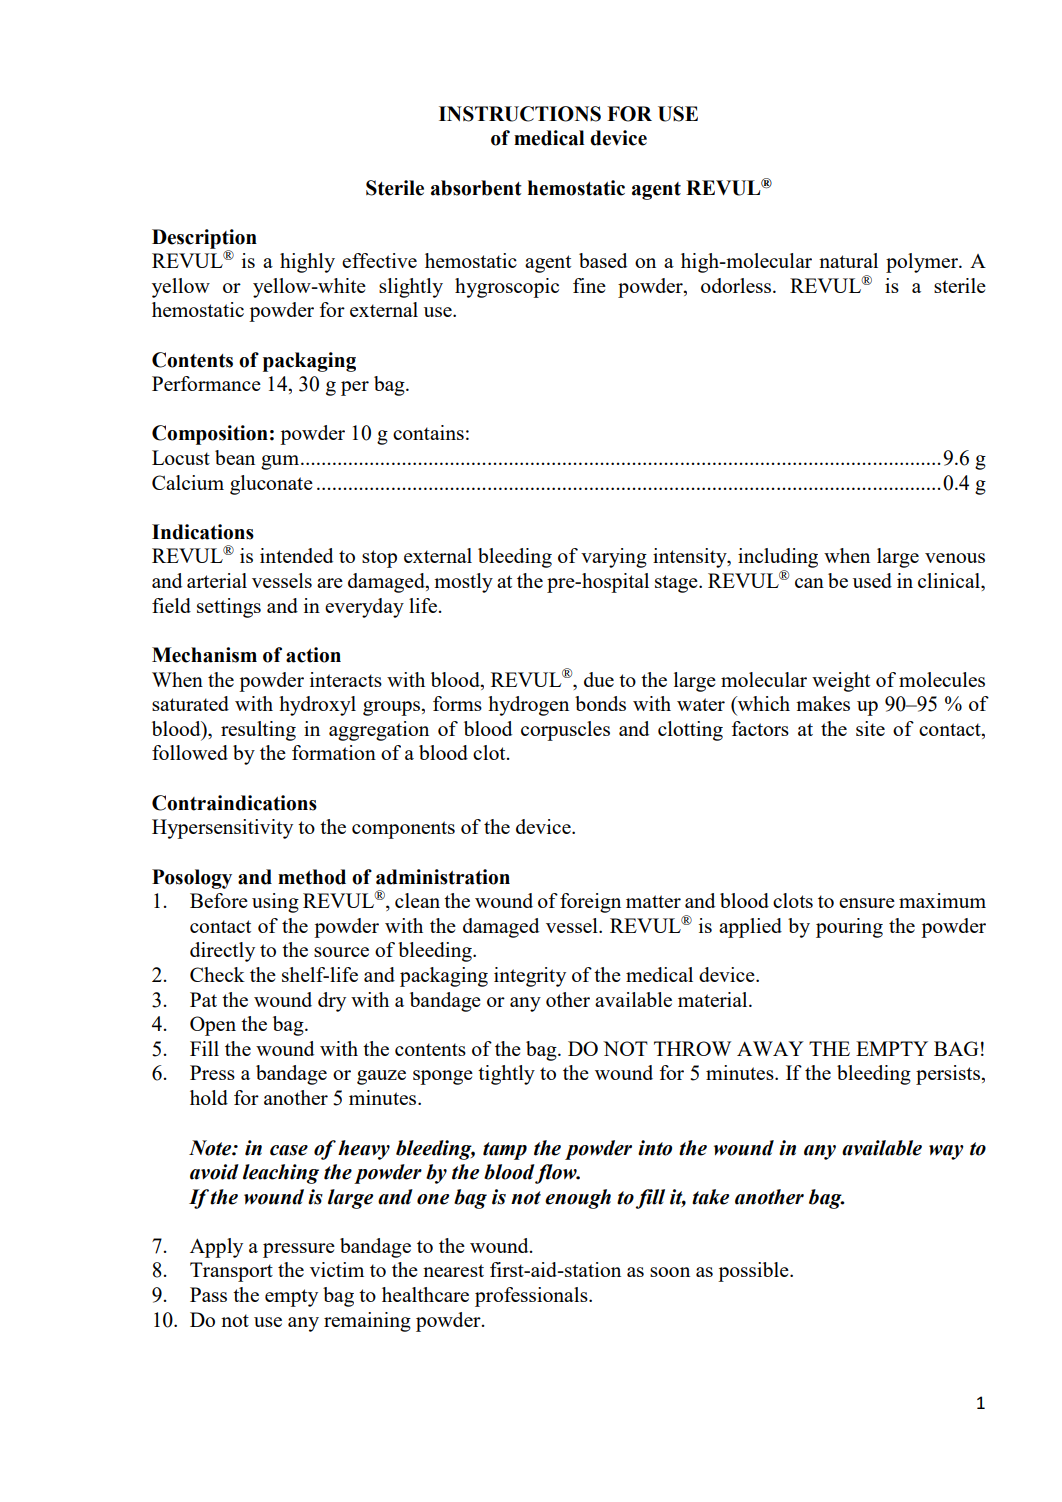 This screenshot has height=1502, width=1062. What do you see at coordinates (778, 559) in the screenshot?
I see `including` at bounding box center [778, 559].
